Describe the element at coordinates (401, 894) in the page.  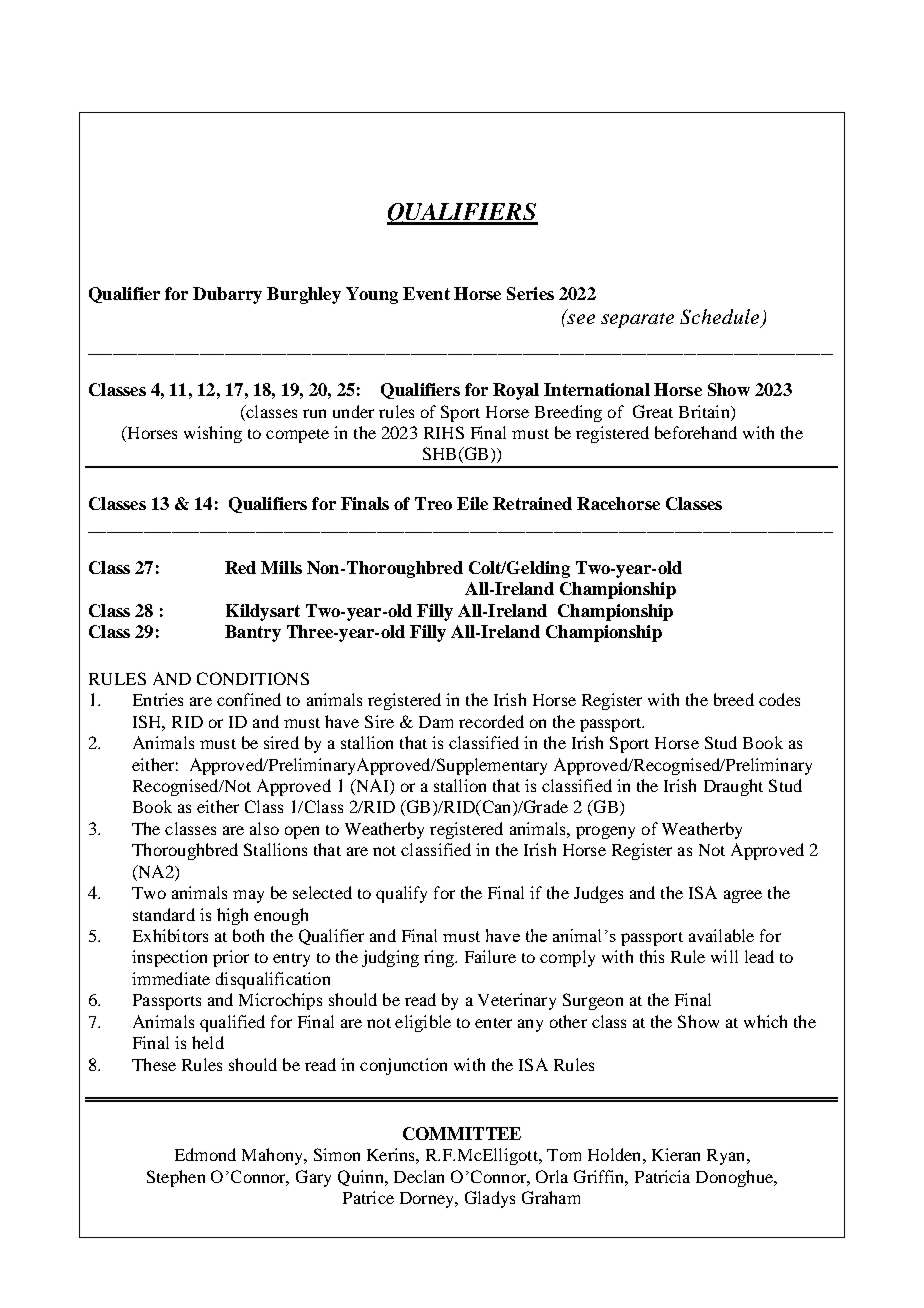
I see `qualify` at that location.
